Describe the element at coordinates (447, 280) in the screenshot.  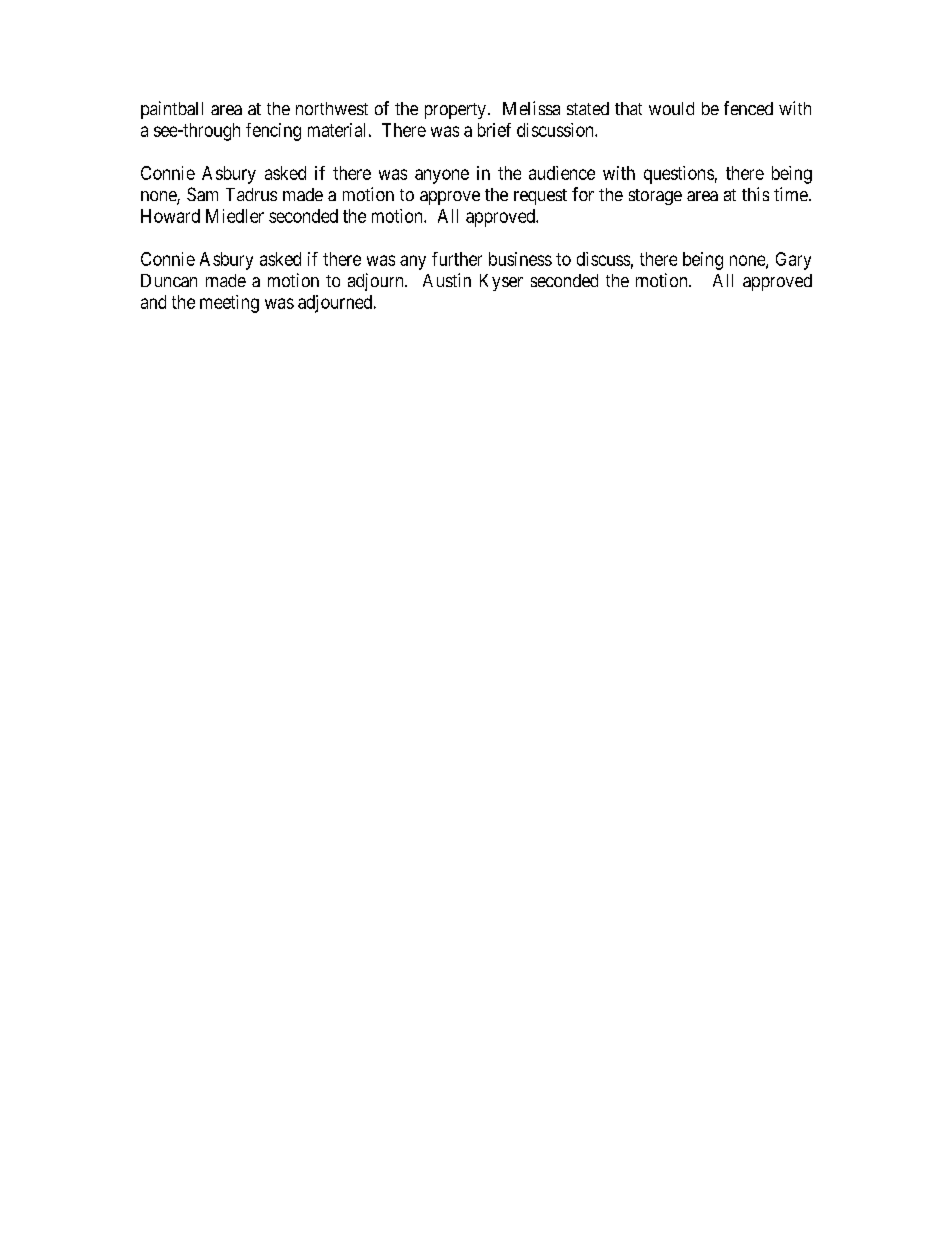
I see `Austin` at that location.
